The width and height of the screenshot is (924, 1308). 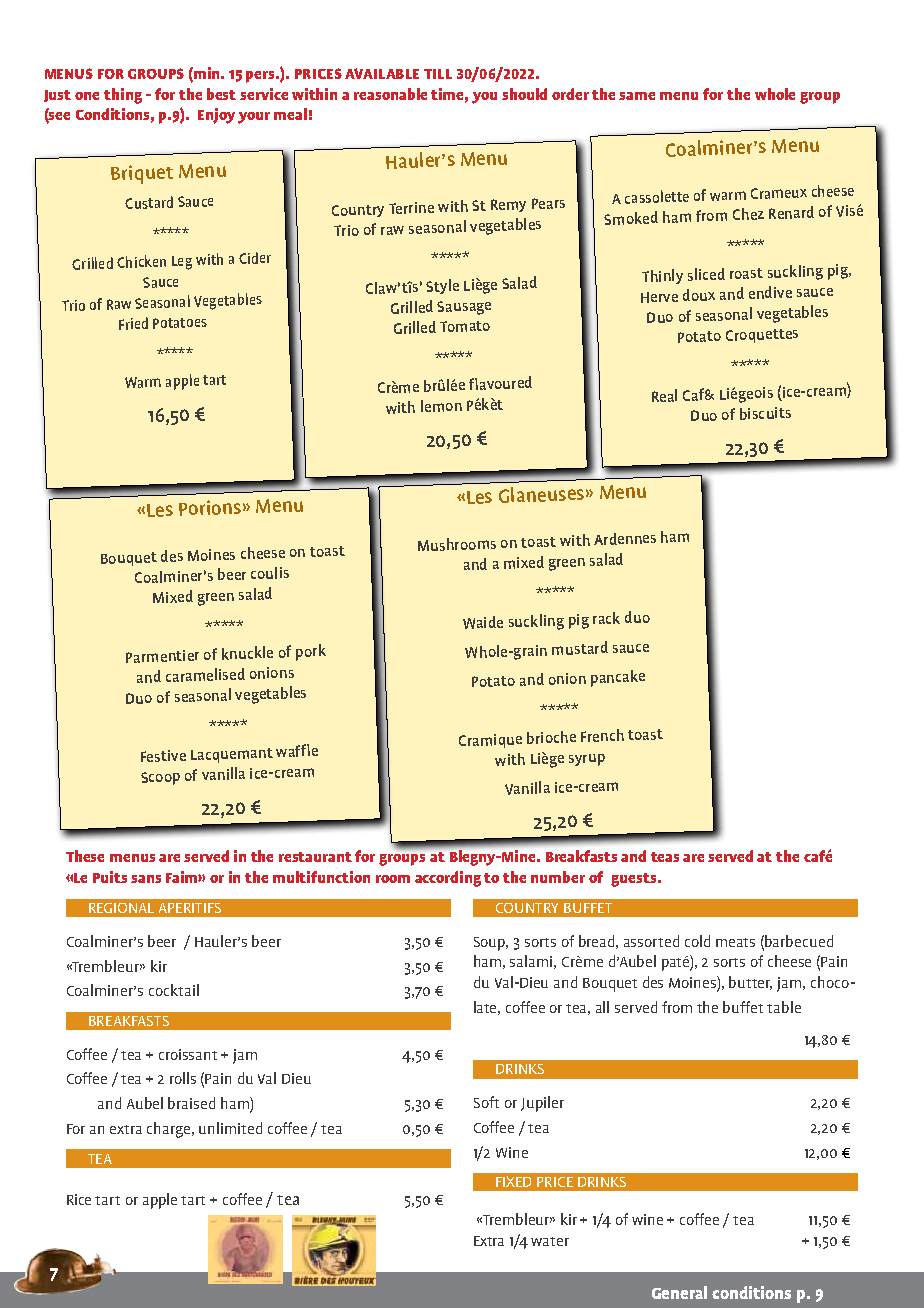 I want to click on water, so click(x=550, y=1241).
